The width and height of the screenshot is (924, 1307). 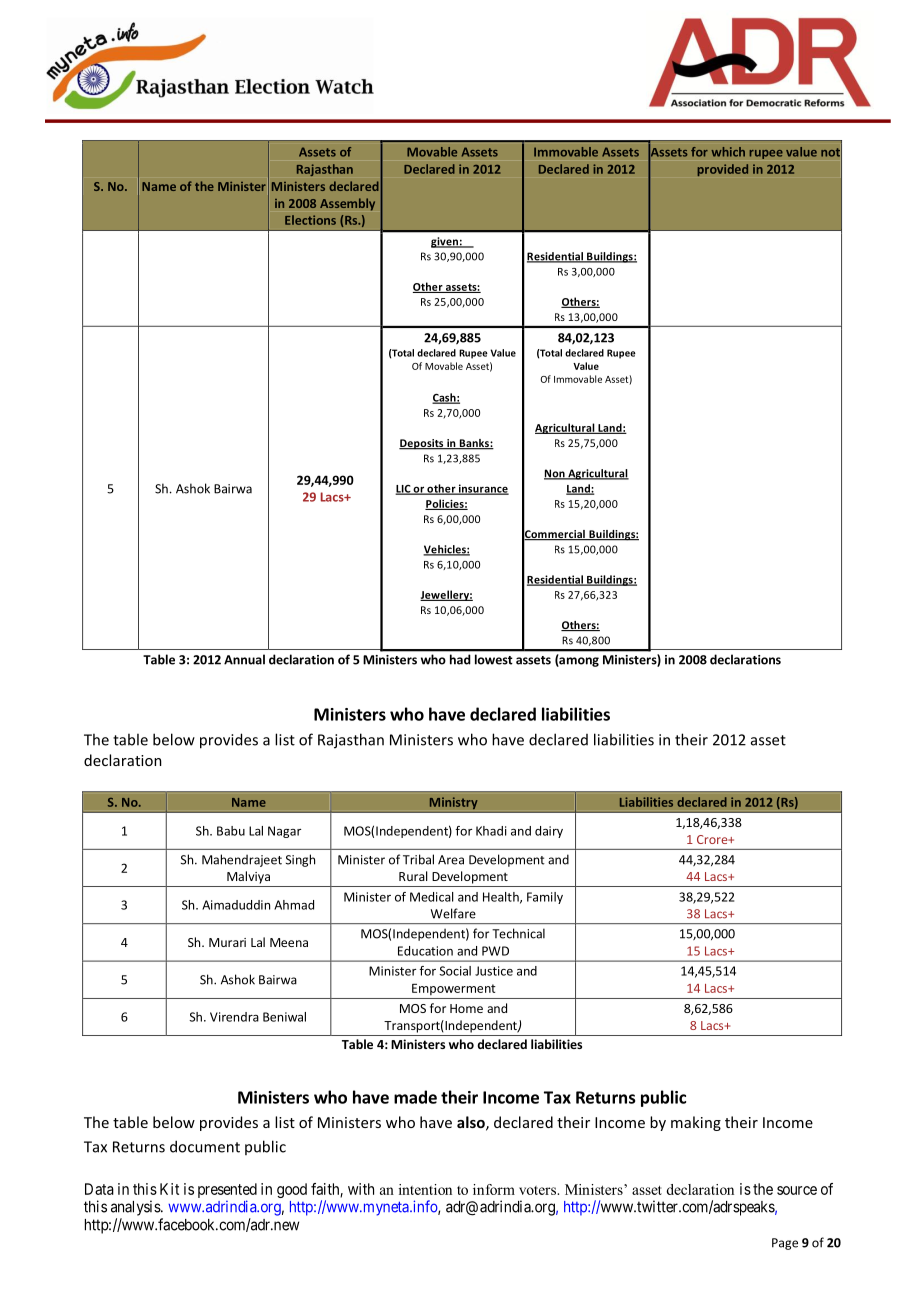 I want to click on making, so click(x=696, y=1123).
